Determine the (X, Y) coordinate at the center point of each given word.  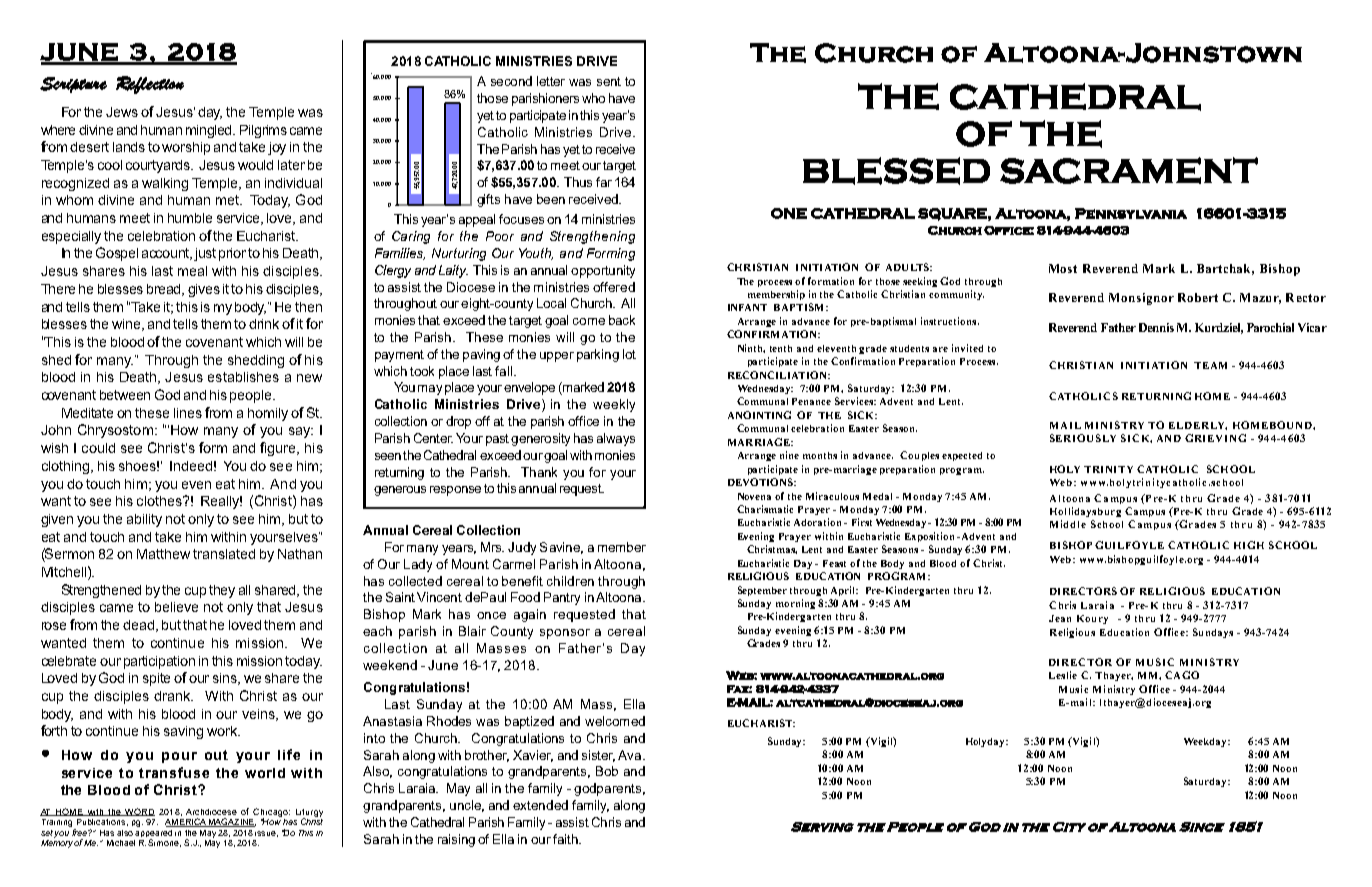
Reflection (150, 85)
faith (566, 839)
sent (609, 81)
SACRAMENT (1129, 170)
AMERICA (186, 822)
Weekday (1206, 742)
